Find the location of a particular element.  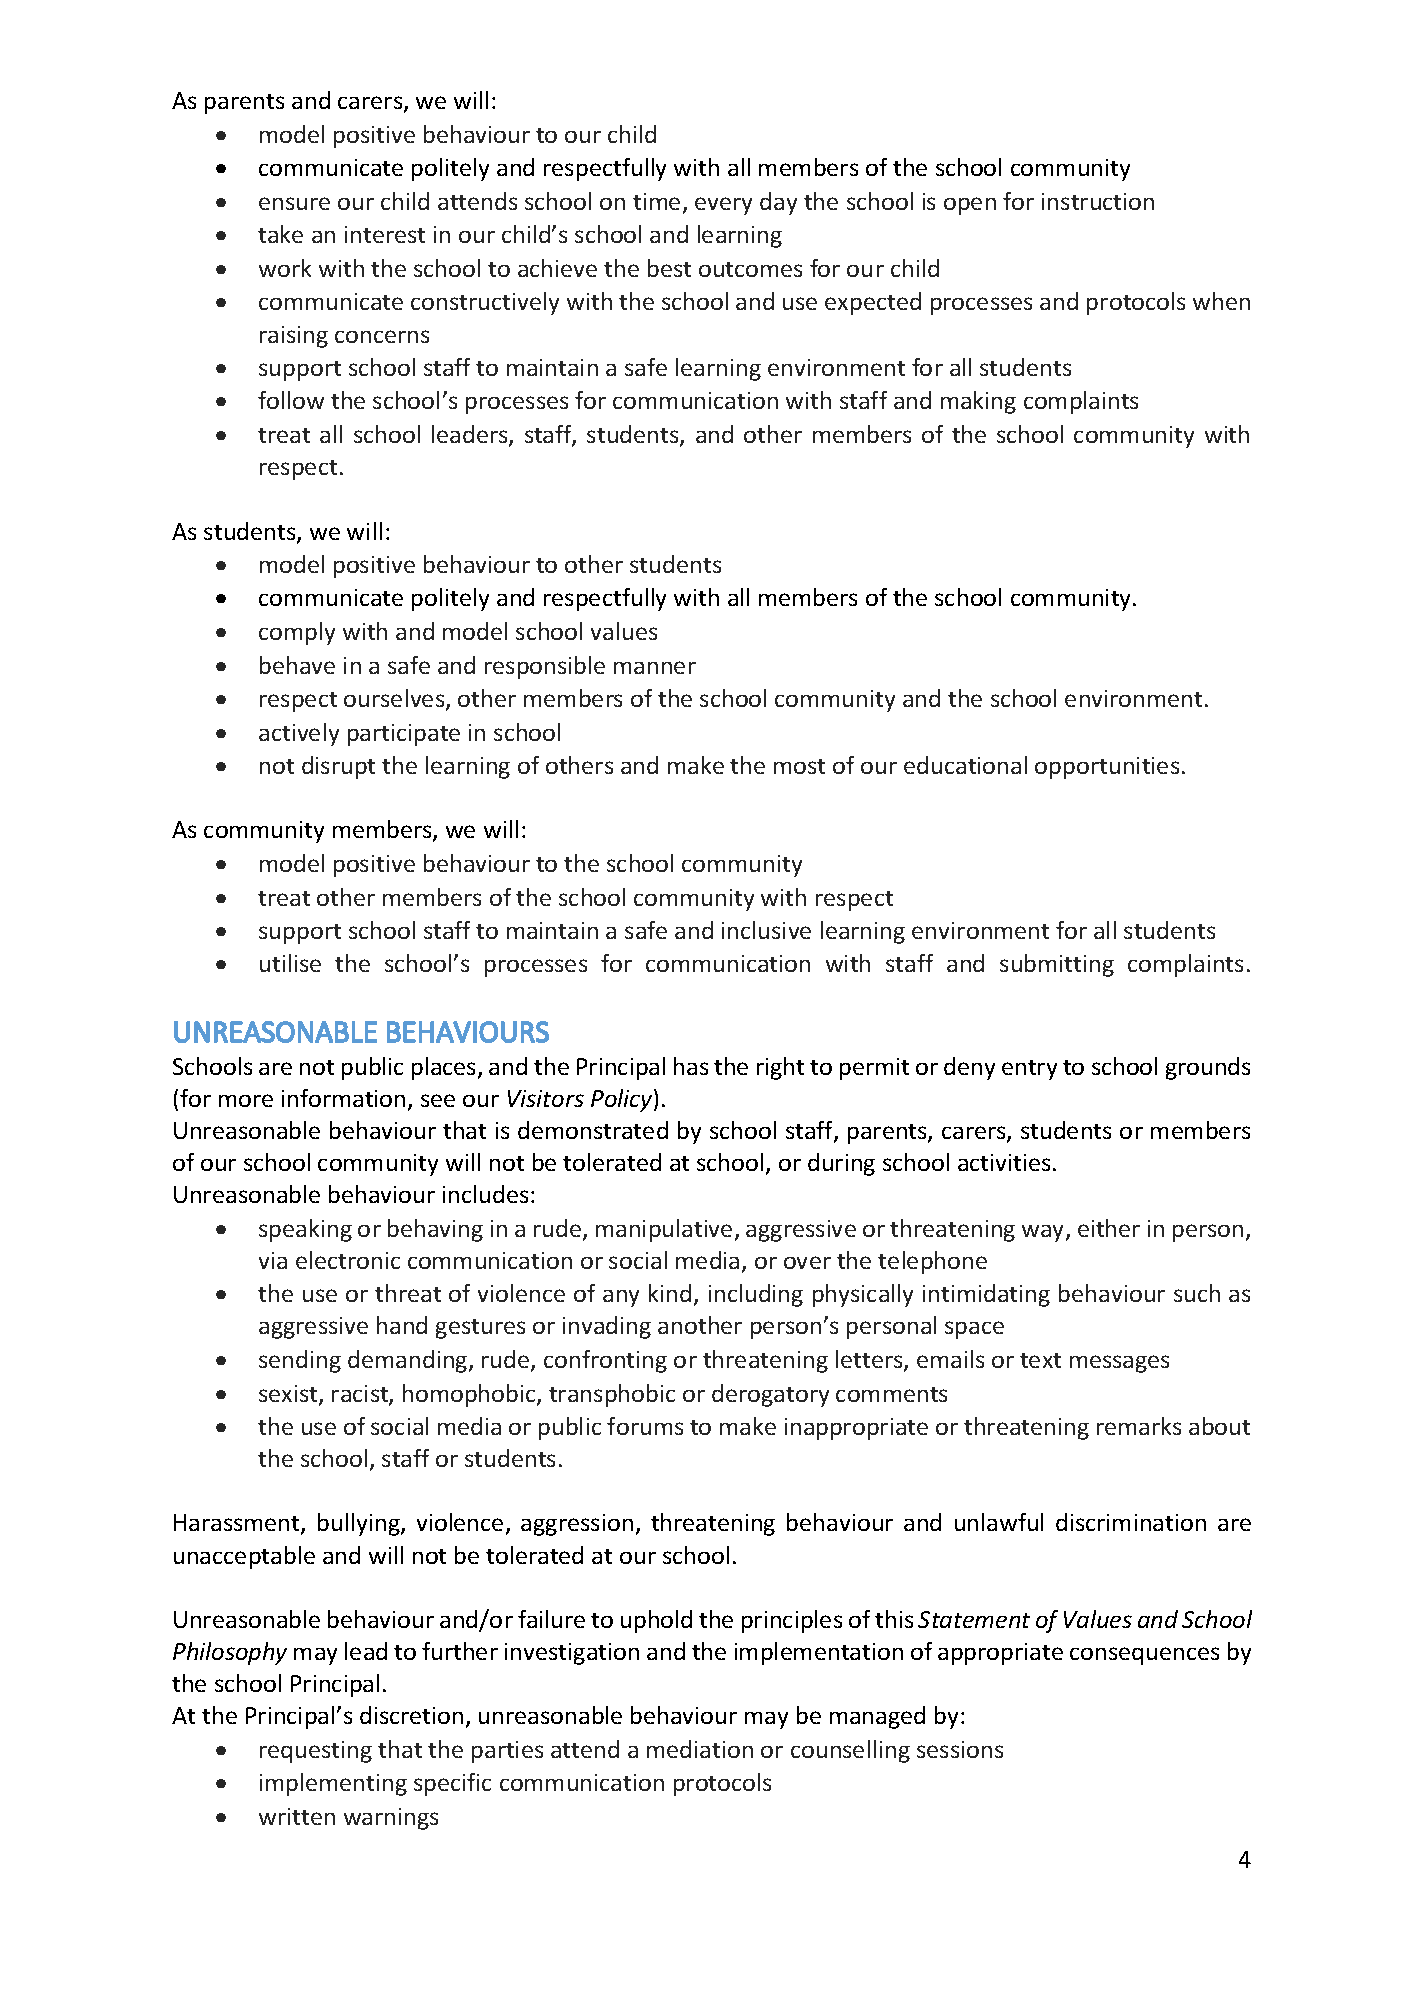

implementing is located at coordinates (333, 1784).
